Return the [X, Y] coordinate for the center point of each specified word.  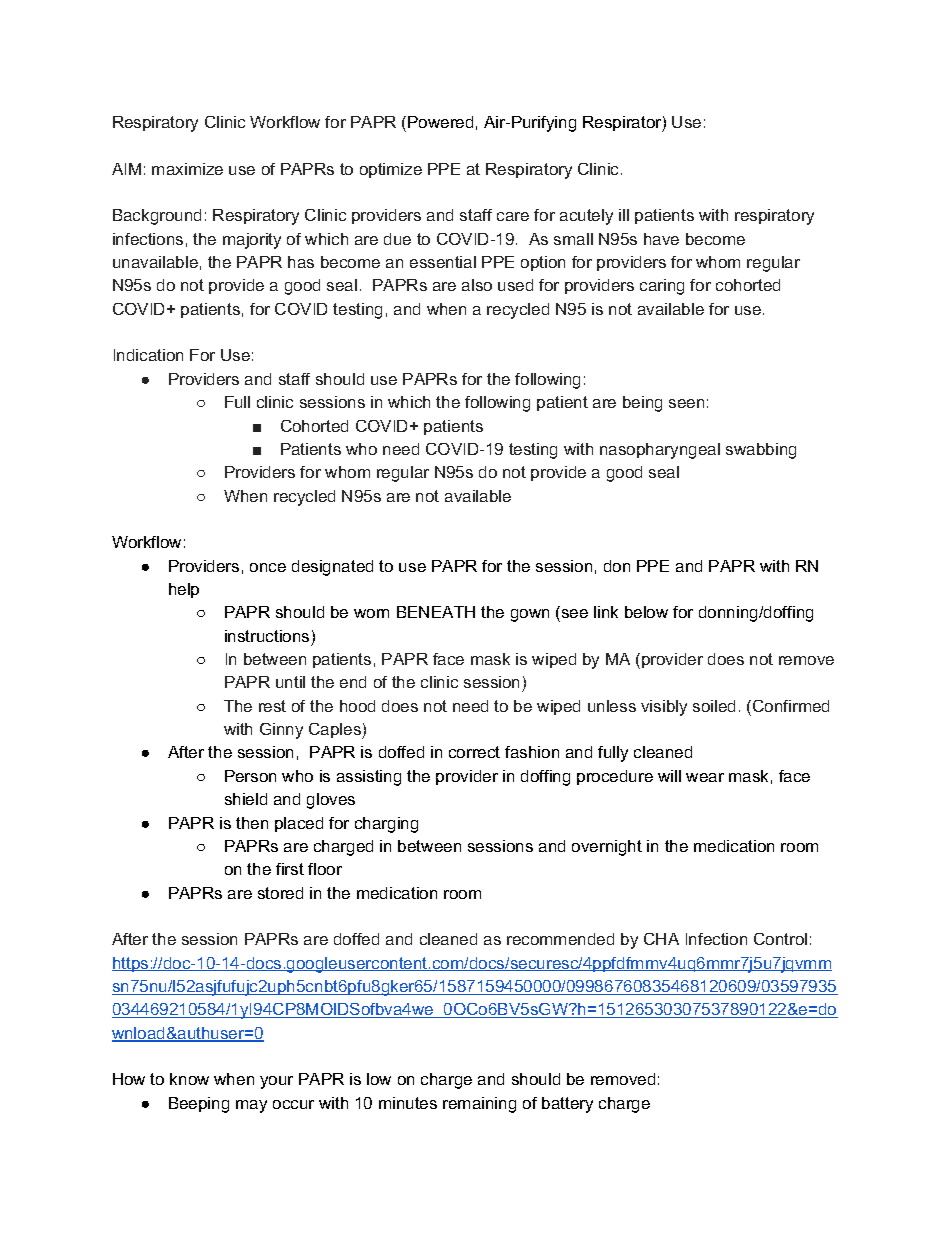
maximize [187, 169]
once [268, 567]
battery [567, 1105]
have [661, 239]
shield [246, 799]
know [189, 1079]
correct [474, 752]
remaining [479, 1105]
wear [705, 777]
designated [332, 568]
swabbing [761, 451]
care [513, 216]
